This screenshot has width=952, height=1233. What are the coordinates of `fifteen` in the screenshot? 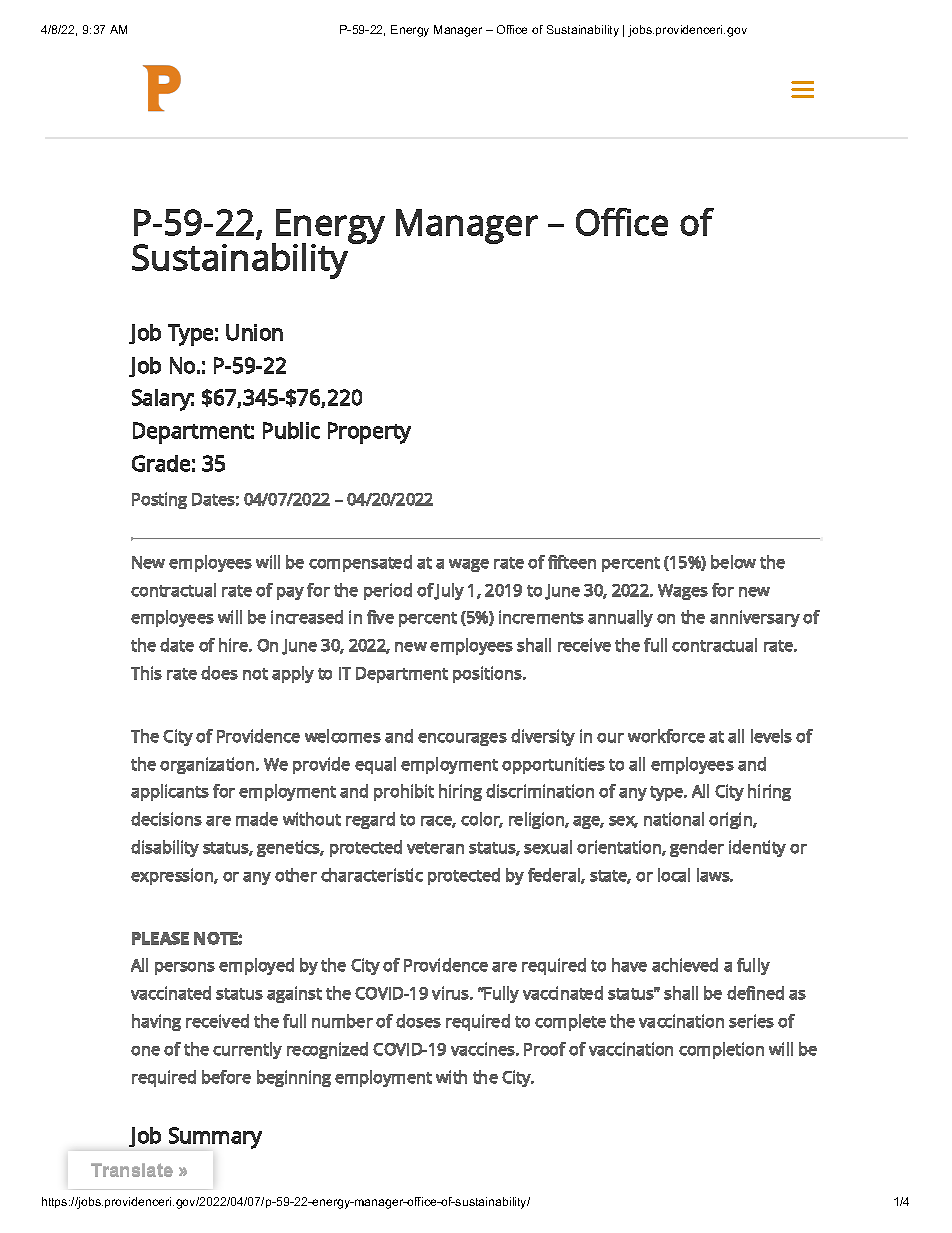 It's located at (572, 562).
